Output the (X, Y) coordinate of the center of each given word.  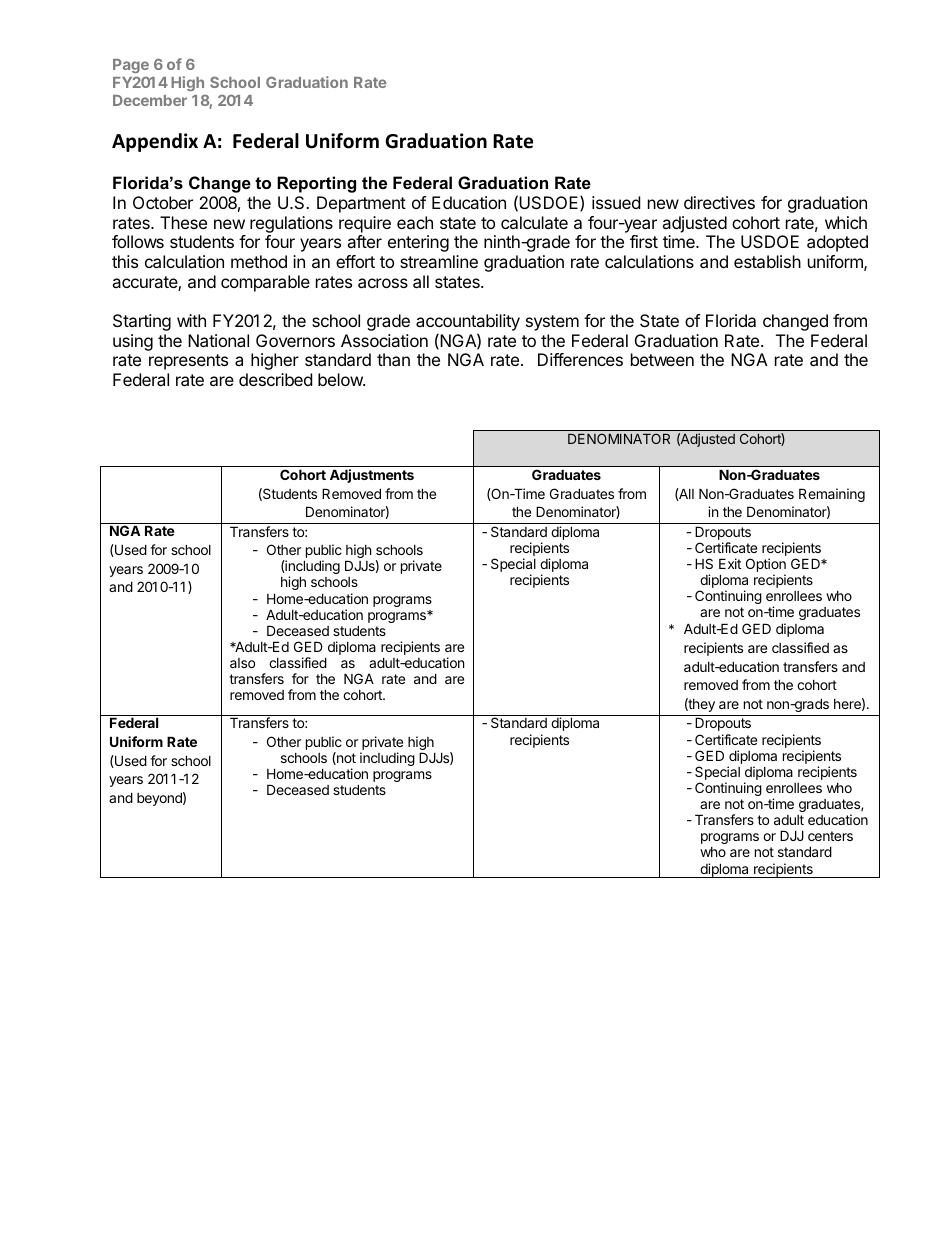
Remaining (832, 495)
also (242, 663)
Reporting (316, 184)
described (275, 379)
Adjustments (372, 476)
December (150, 100)
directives (719, 202)
